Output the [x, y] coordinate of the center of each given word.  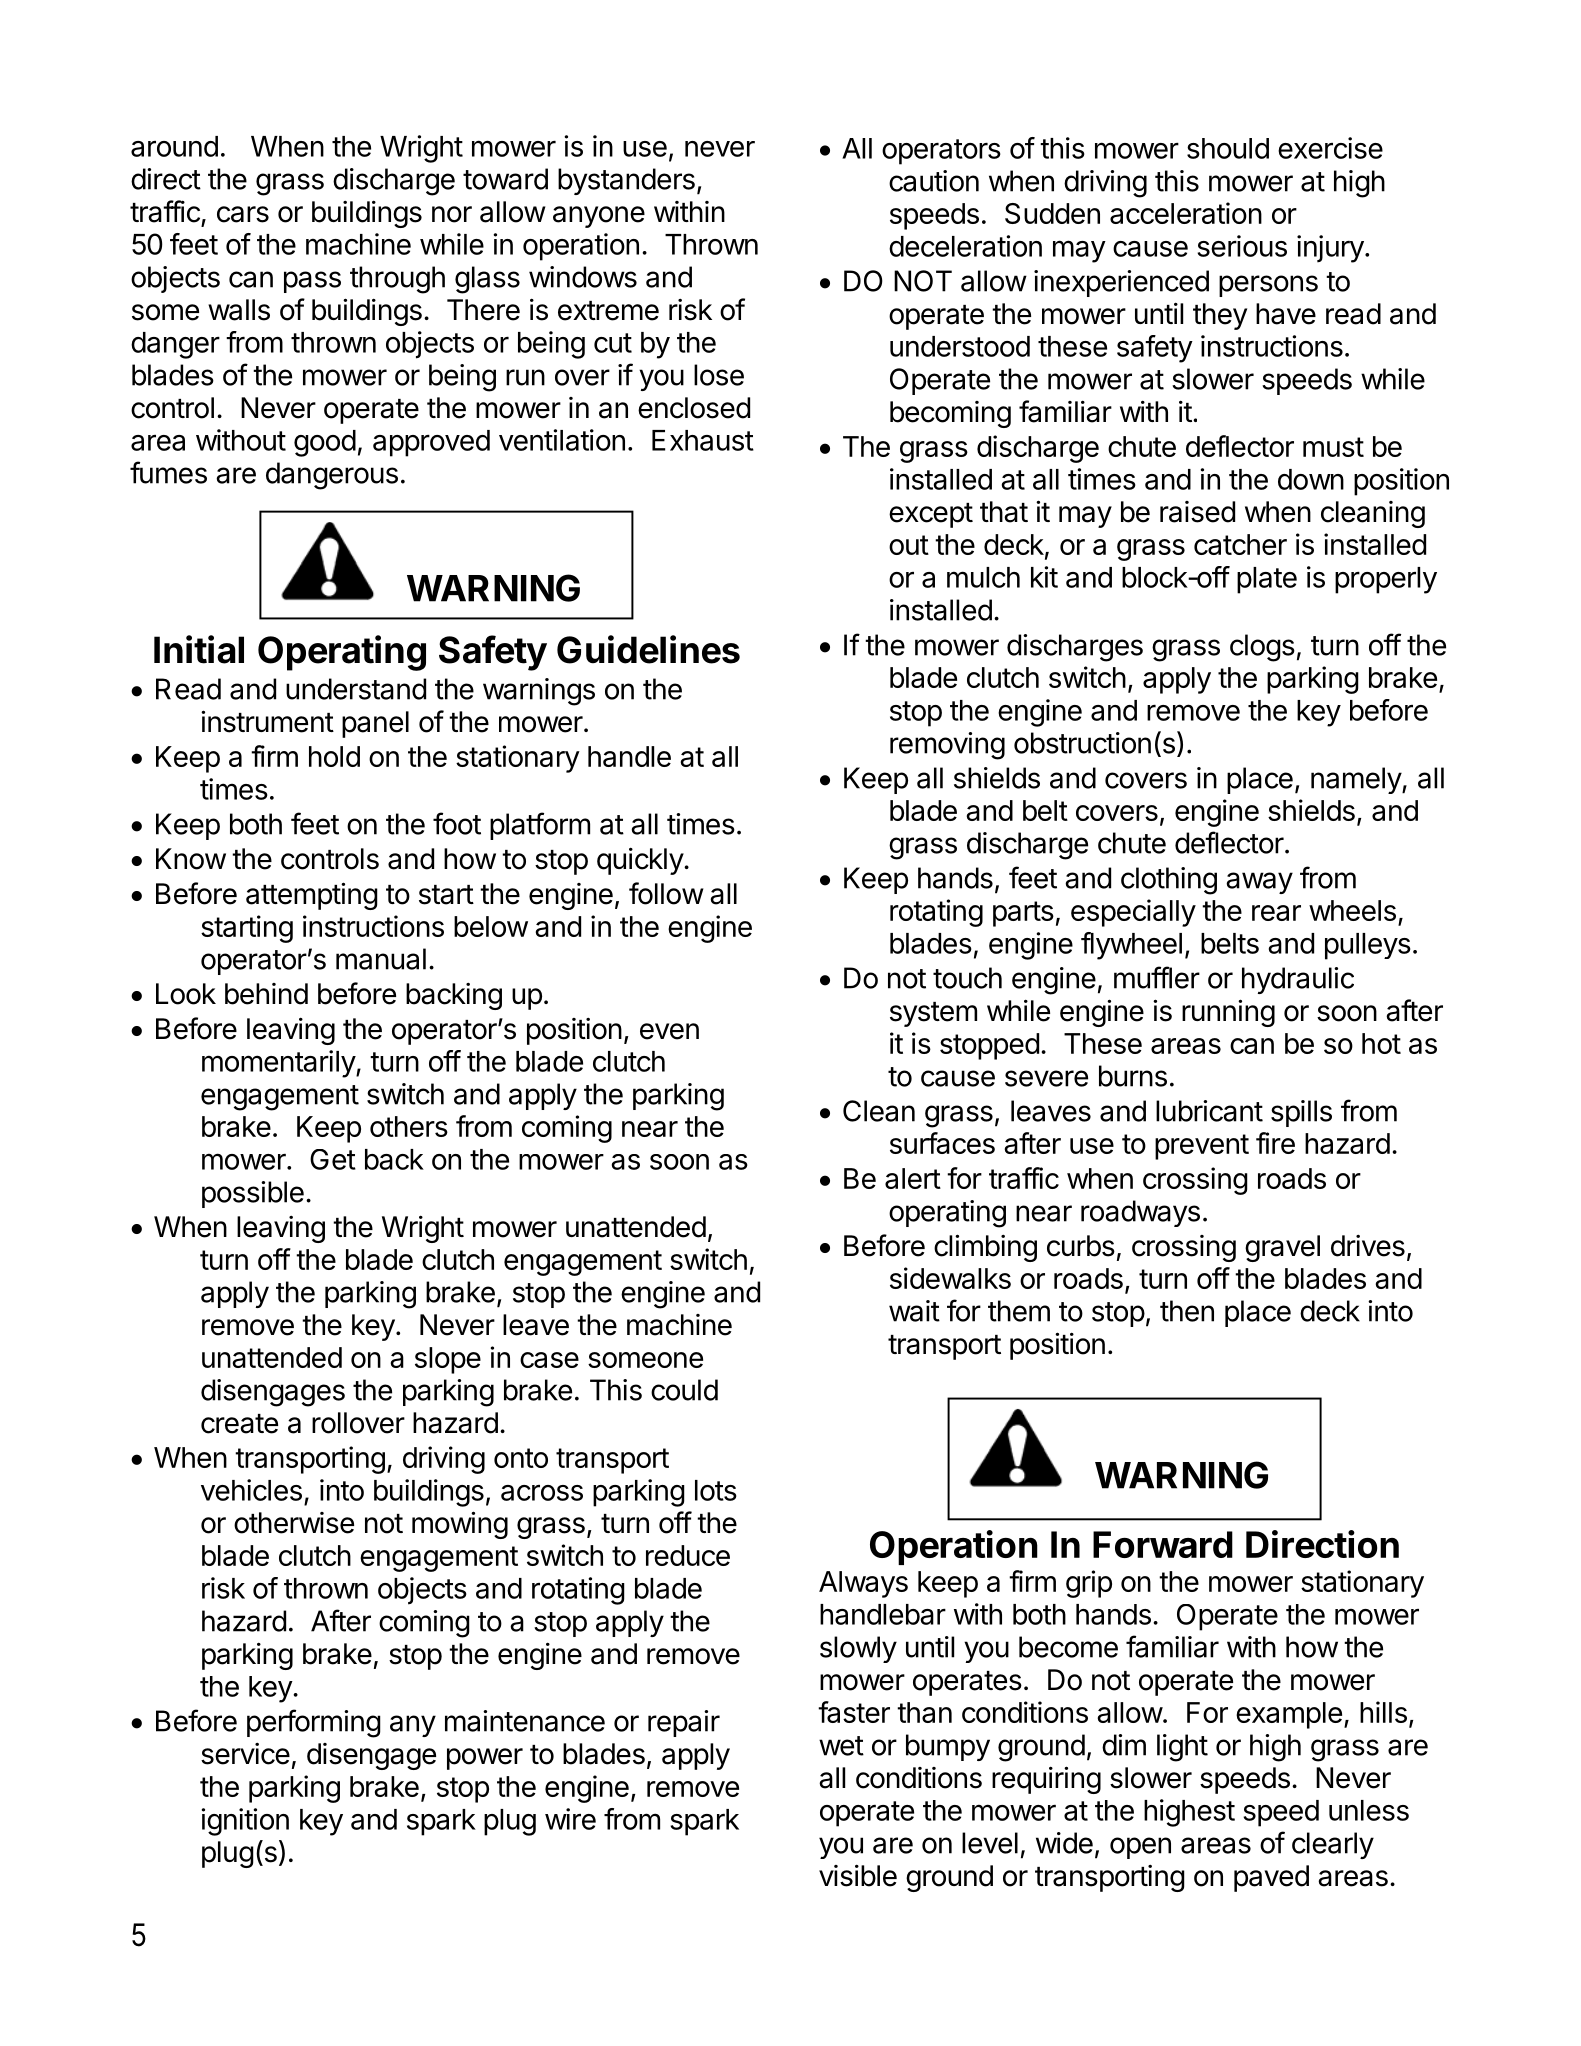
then [1187, 1311]
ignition [245, 1822]
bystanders [626, 181]
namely [1357, 780]
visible [858, 1875]
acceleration [1186, 213]
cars [243, 214]
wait [914, 1311]
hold [334, 756]
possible [253, 1194]
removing [947, 746]
